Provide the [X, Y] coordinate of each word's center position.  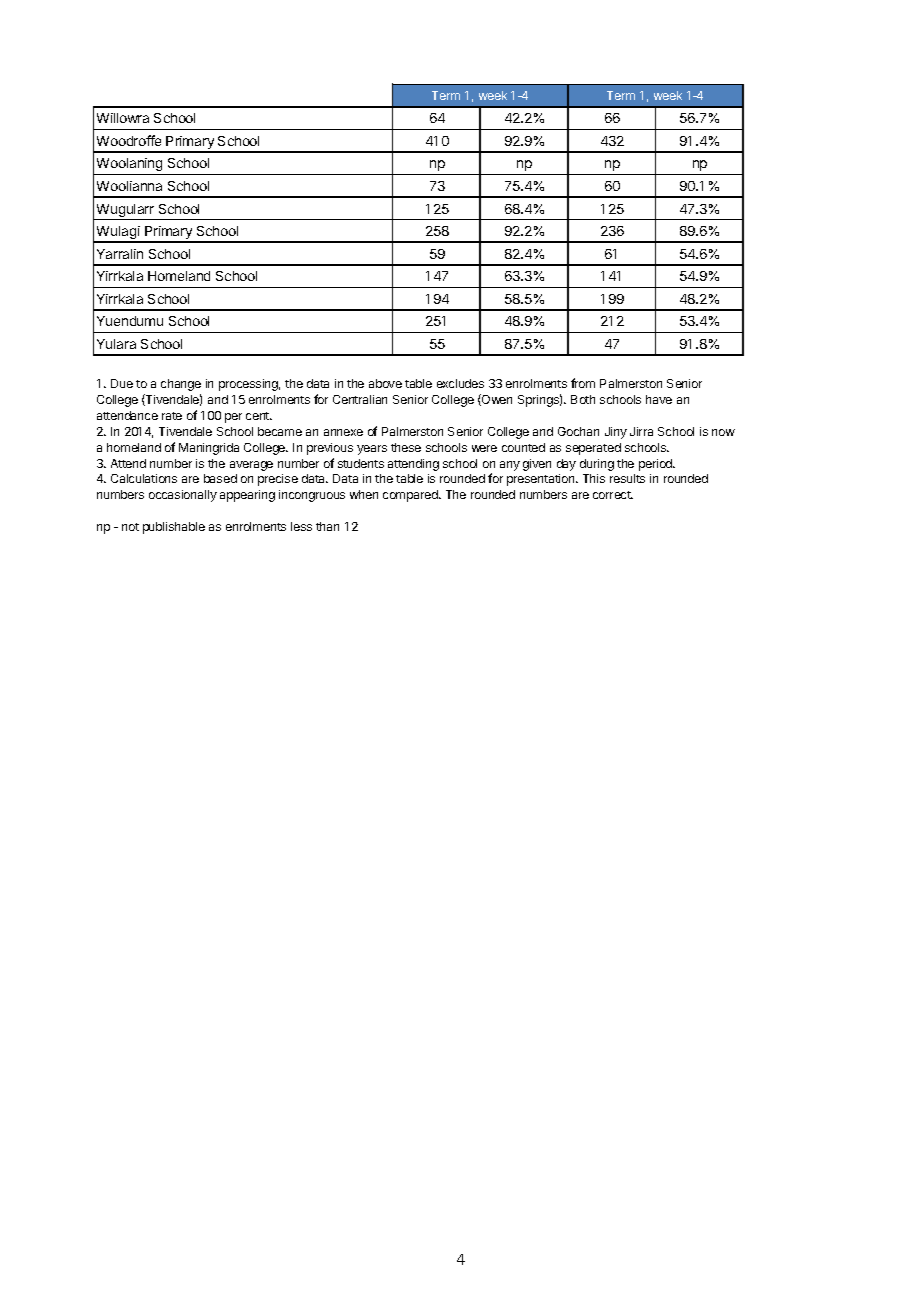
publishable [174, 528]
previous [330, 449]
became [280, 431]
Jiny [616, 433]
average [251, 466]
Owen [496, 400]
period [657, 465]
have [659, 399]
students [361, 463]
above [385, 383]
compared [411, 496]
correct [613, 495]
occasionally [183, 496]
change [181, 385]
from [583, 383]
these [406, 447]
